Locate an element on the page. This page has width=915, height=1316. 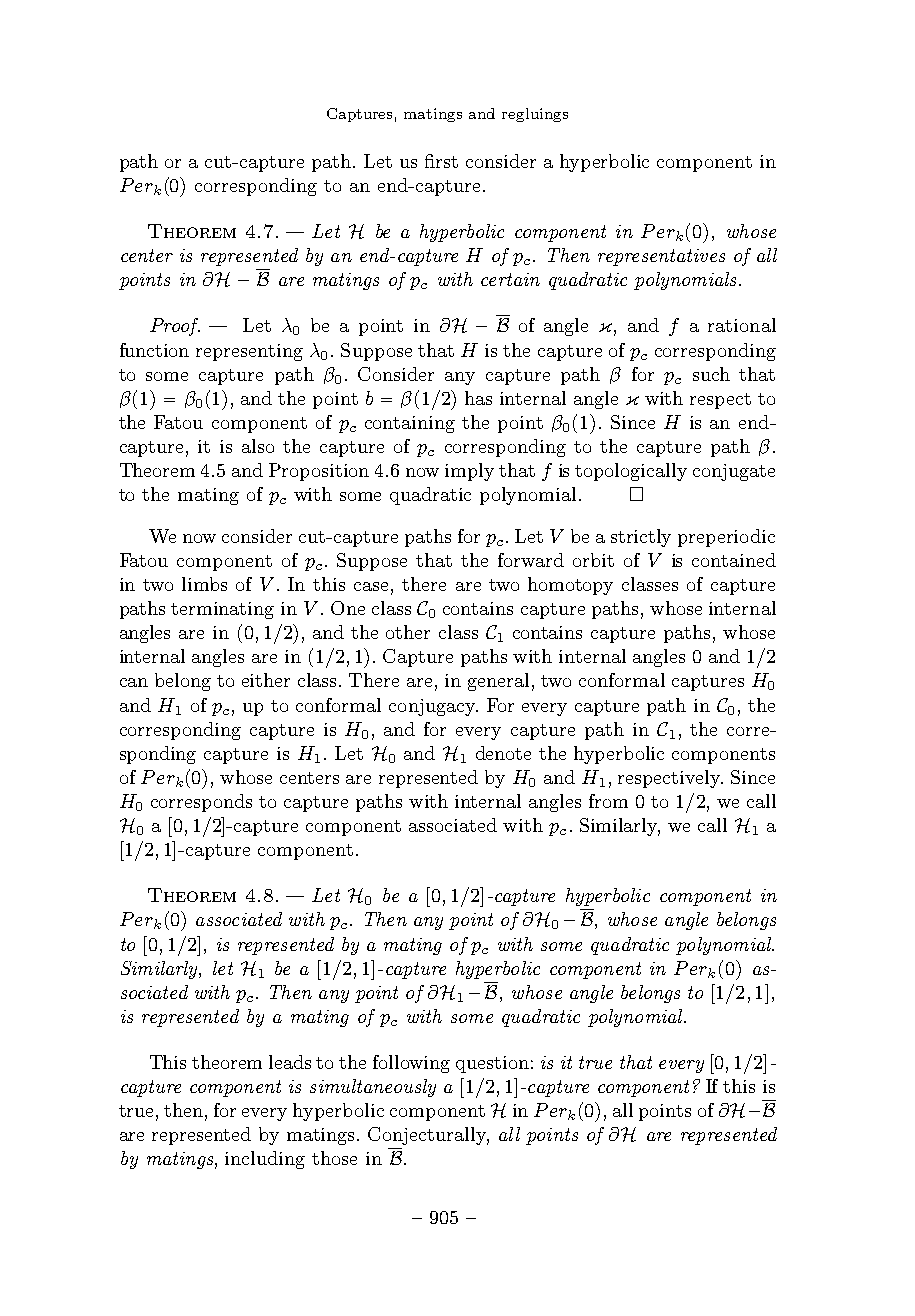
denote is located at coordinates (503, 753).
